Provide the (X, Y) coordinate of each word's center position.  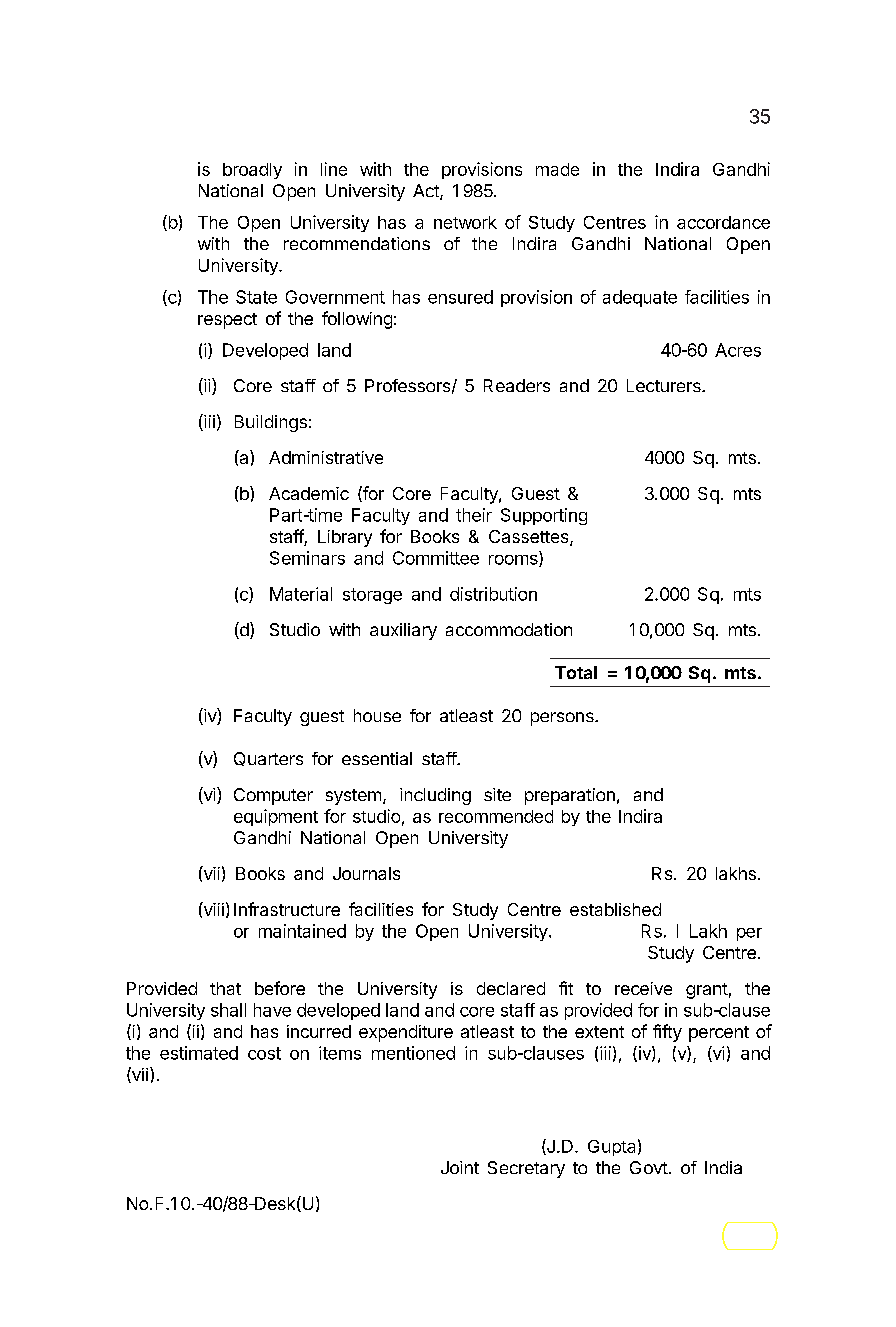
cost (264, 1053)
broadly (252, 171)
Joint (460, 1167)
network (465, 222)
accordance (723, 222)
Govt (649, 1167)
